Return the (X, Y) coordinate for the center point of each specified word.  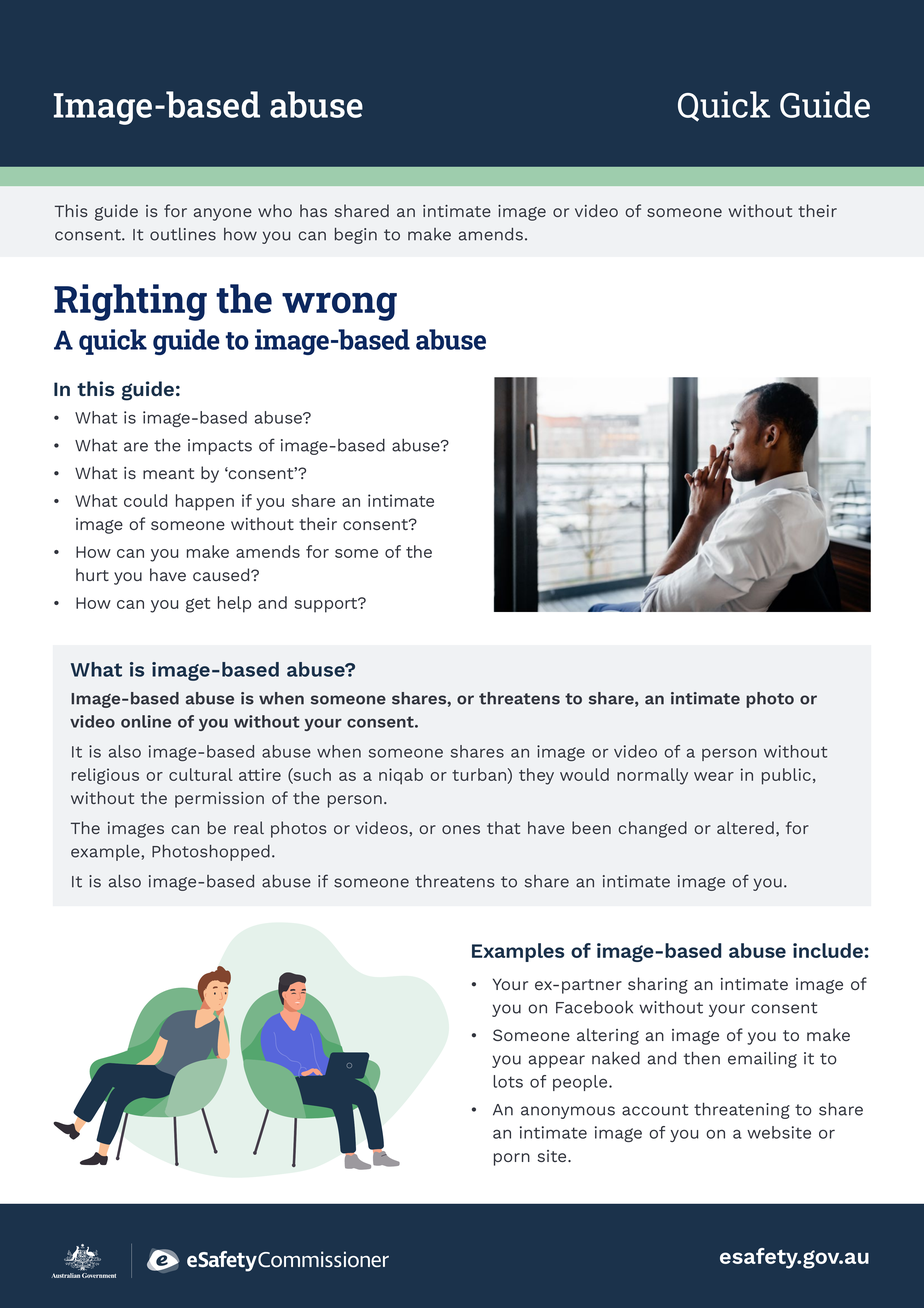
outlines (183, 234)
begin (356, 236)
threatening (742, 1110)
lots (508, 1081)
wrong (339, 306)
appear (557, 1061)
